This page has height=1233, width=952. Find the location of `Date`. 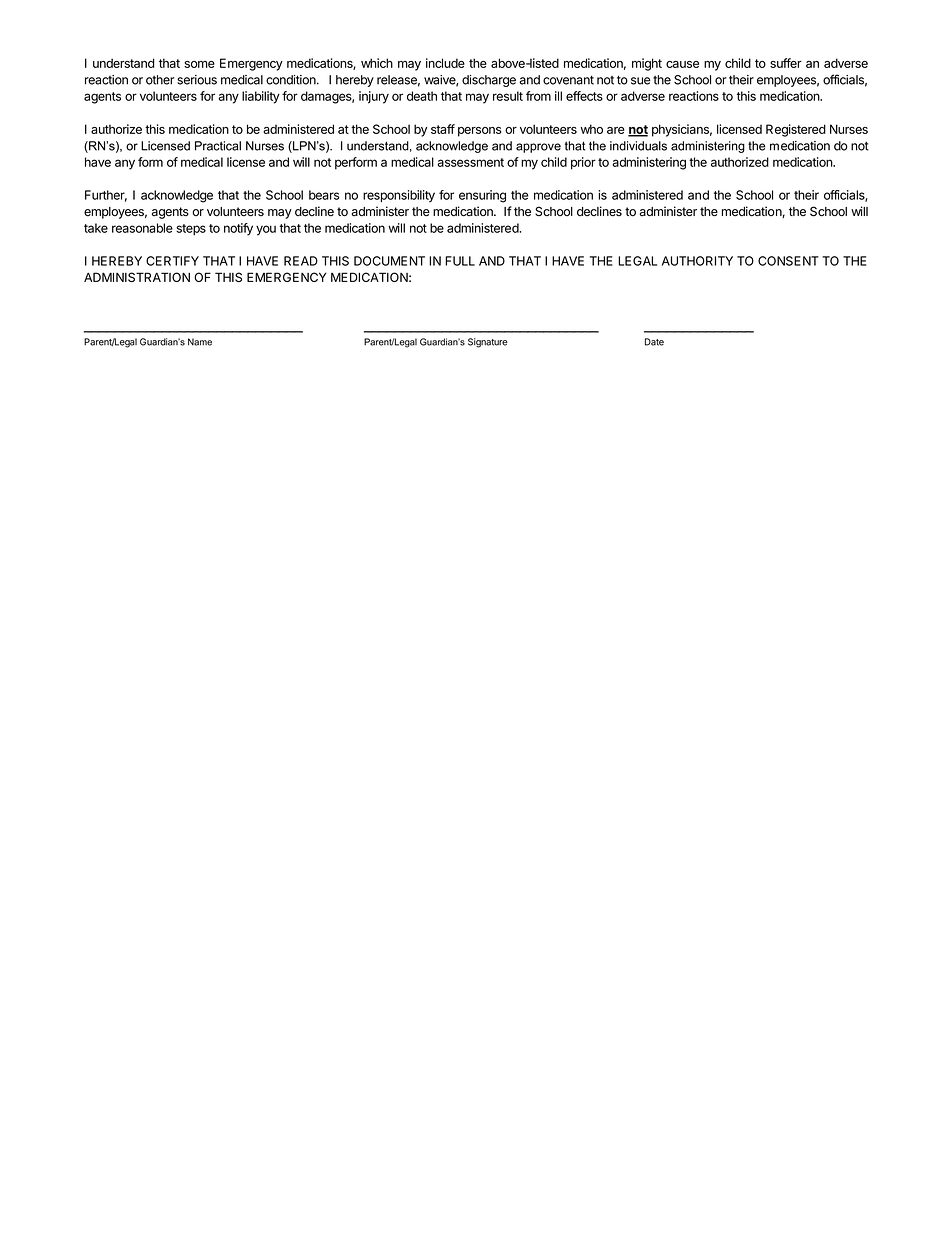

Date is located at coordinates (654, 342).
